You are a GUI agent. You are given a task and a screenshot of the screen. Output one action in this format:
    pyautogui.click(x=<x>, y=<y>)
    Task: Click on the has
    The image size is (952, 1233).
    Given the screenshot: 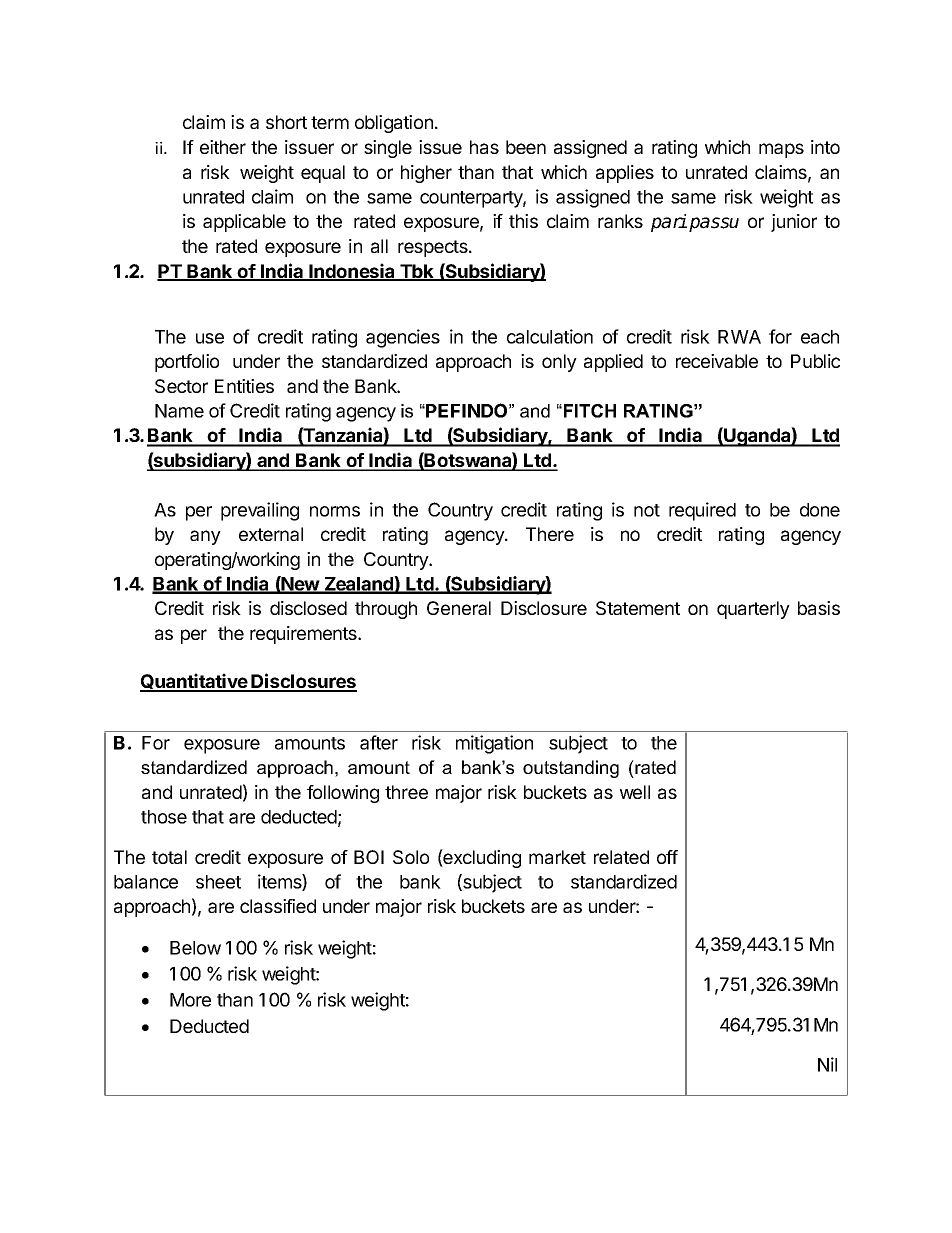 What is the action you would take?
    pyautogui.click(x=484, y=147)
